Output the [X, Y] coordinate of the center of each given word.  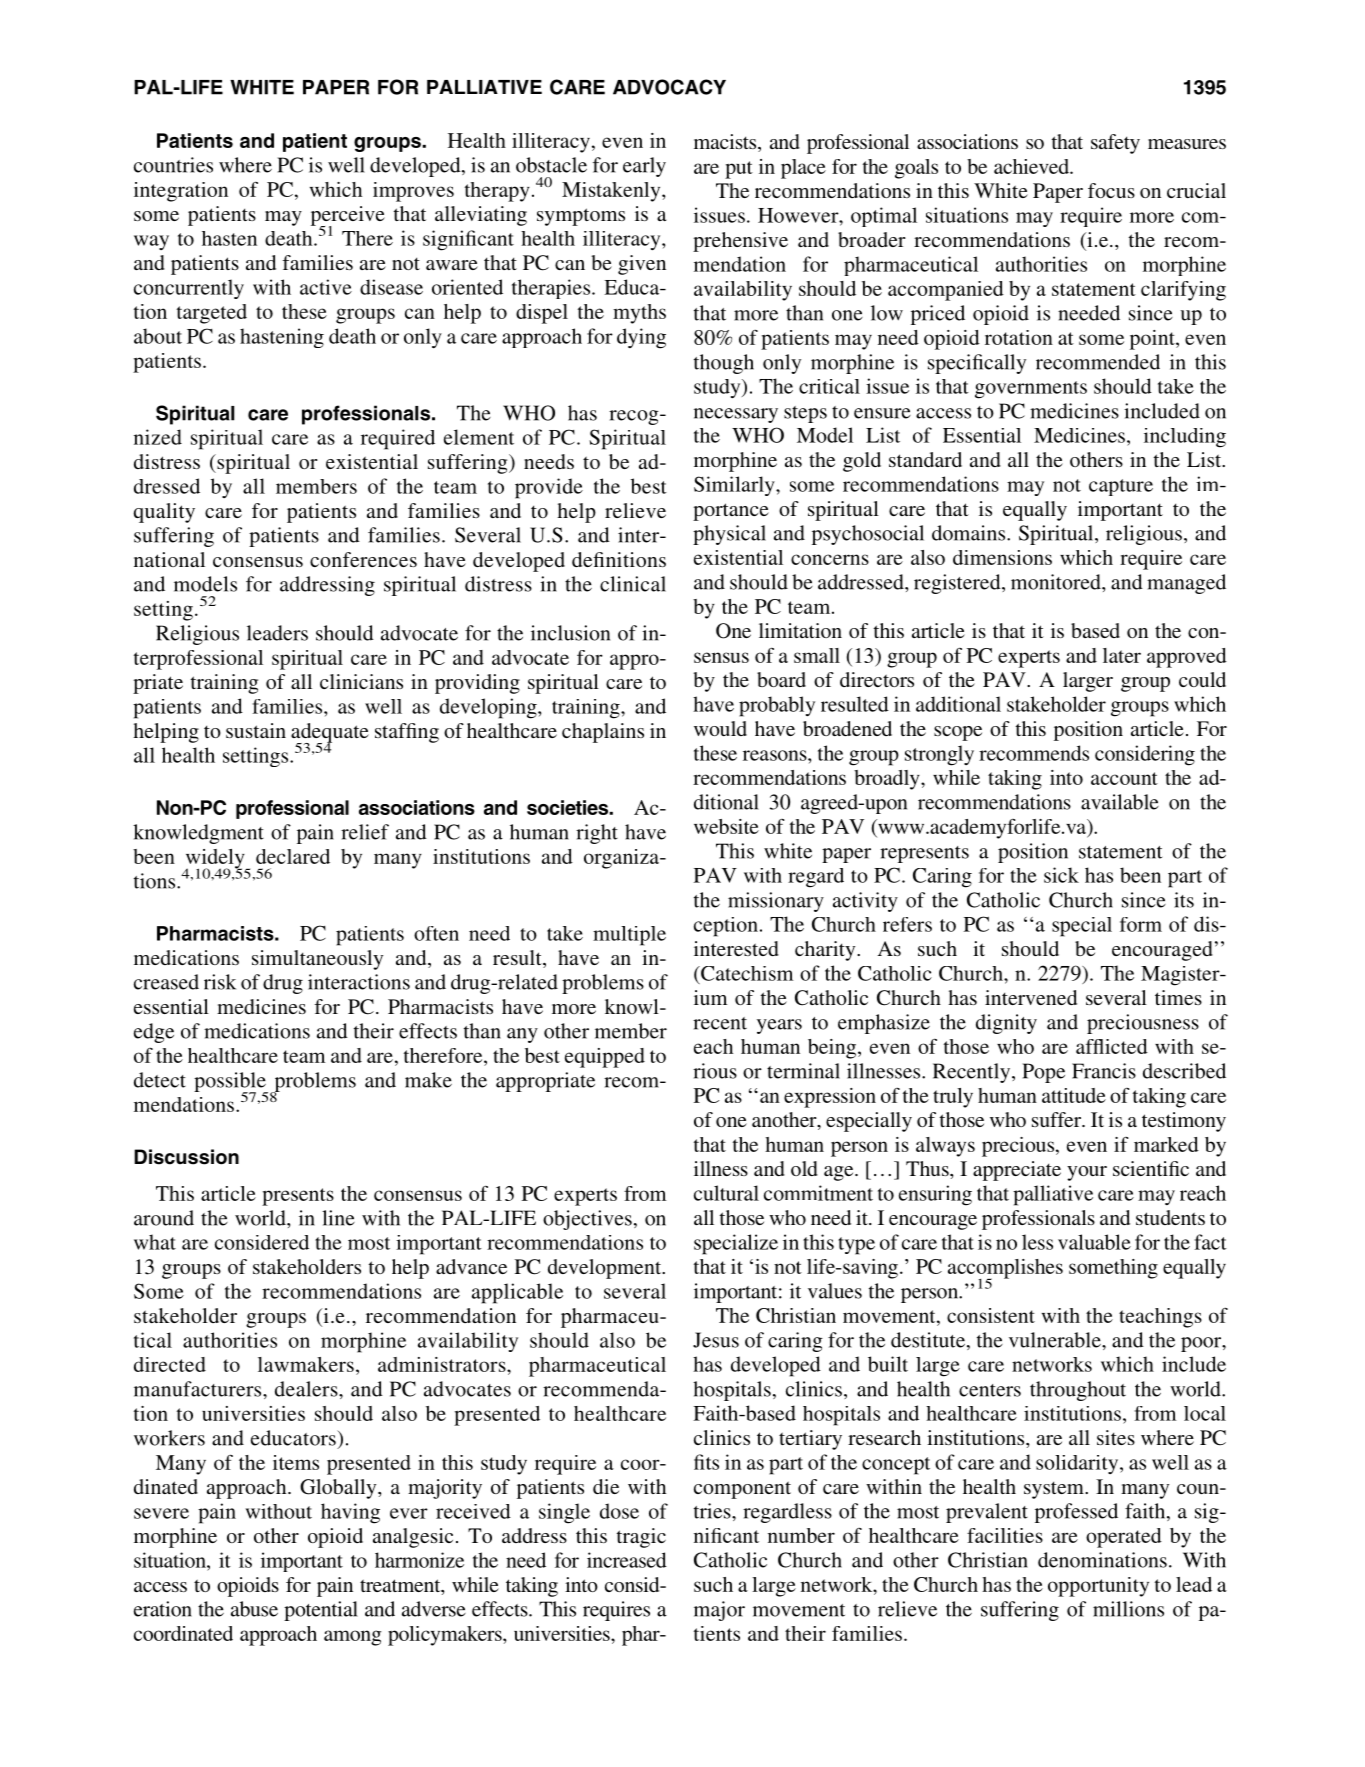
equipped [605, 1058]
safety [1115, 144]
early [644, 167]
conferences [363, 559]
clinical [633, 584]
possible [231, 1083]
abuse [254, 1609]
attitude [1074, 1095]
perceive [348, 217]
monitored [1057, 582]
